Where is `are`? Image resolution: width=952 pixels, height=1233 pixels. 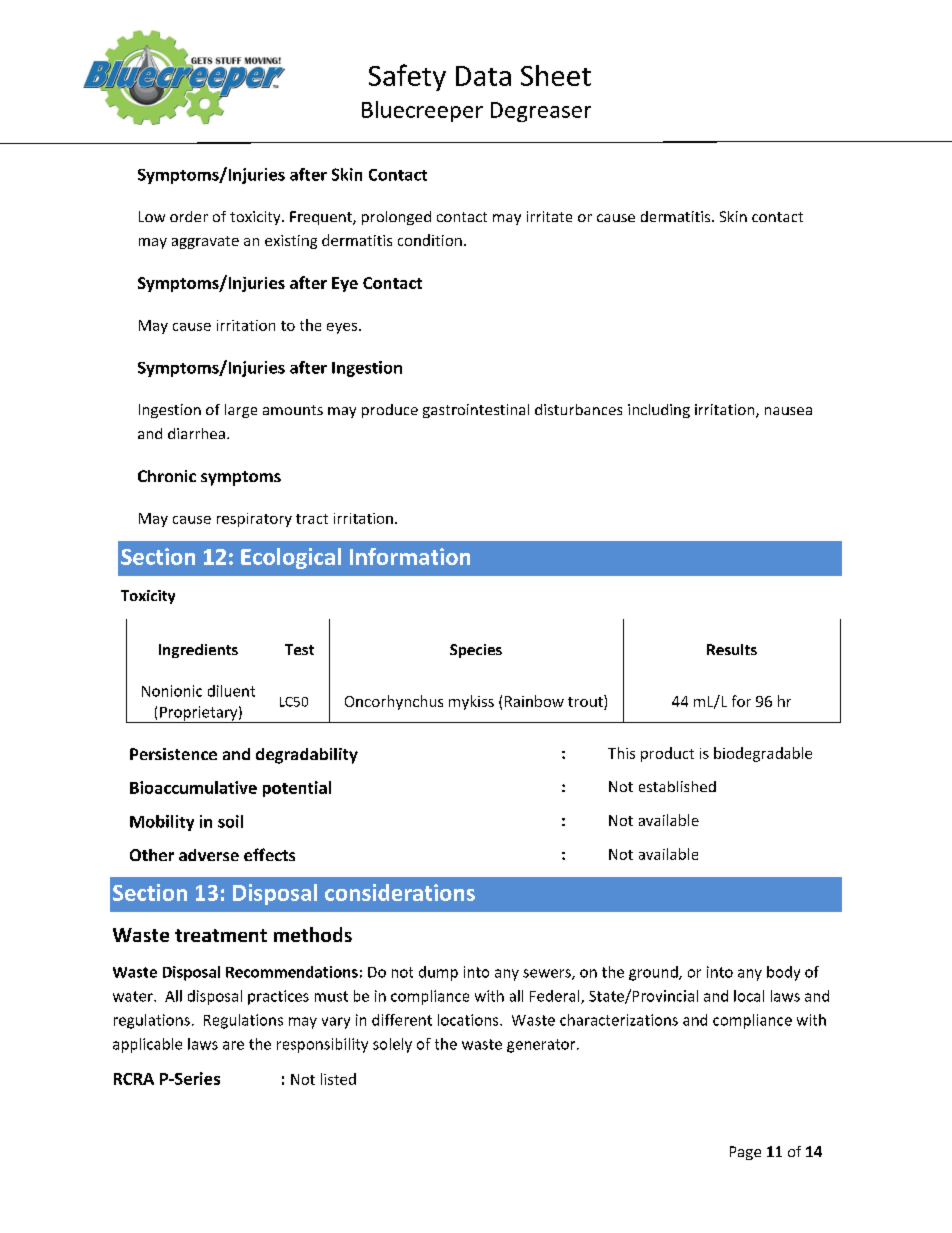 are is located at coordinates (233, 1045).
